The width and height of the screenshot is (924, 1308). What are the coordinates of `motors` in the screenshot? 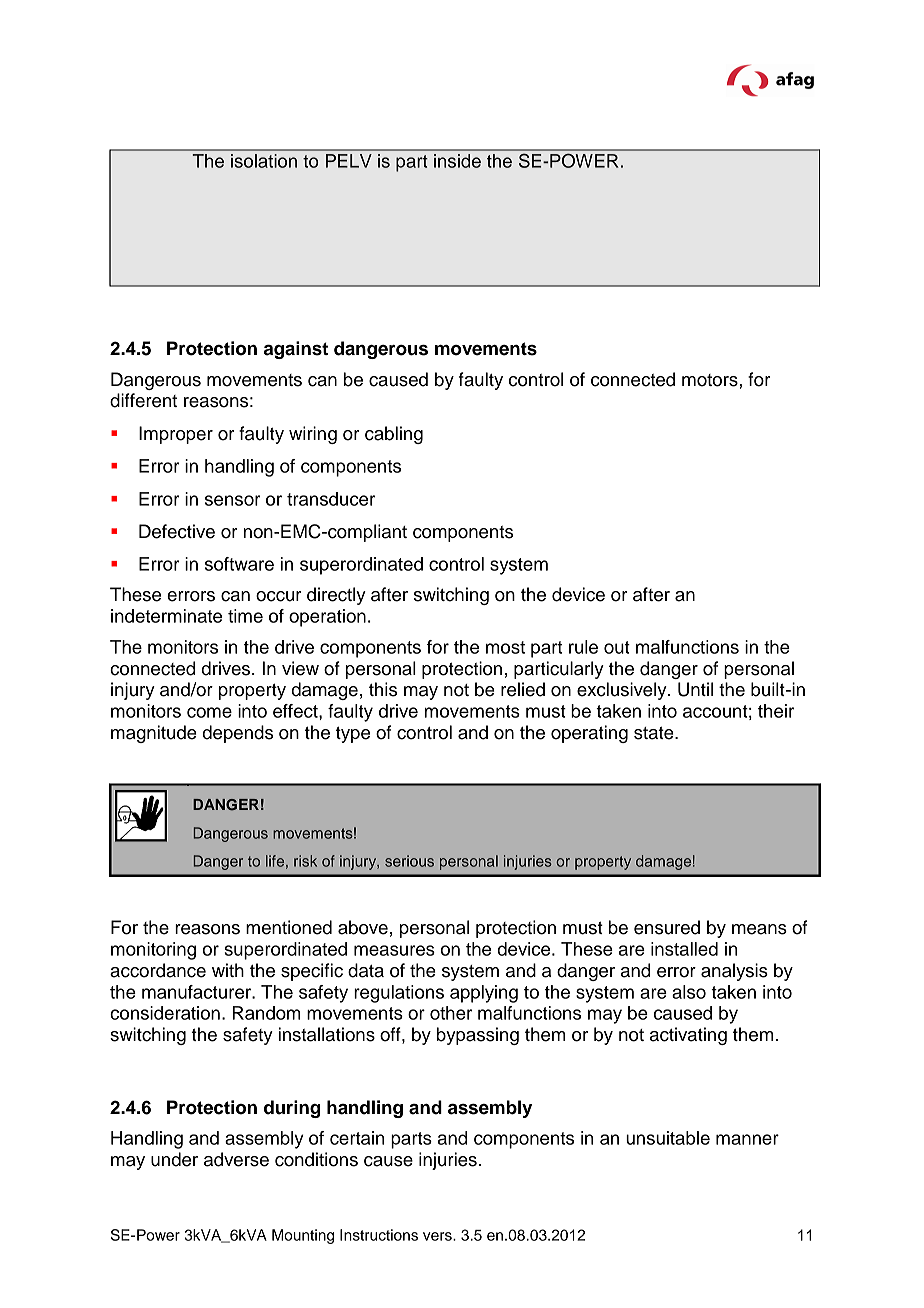 It's located at (711, 380).
